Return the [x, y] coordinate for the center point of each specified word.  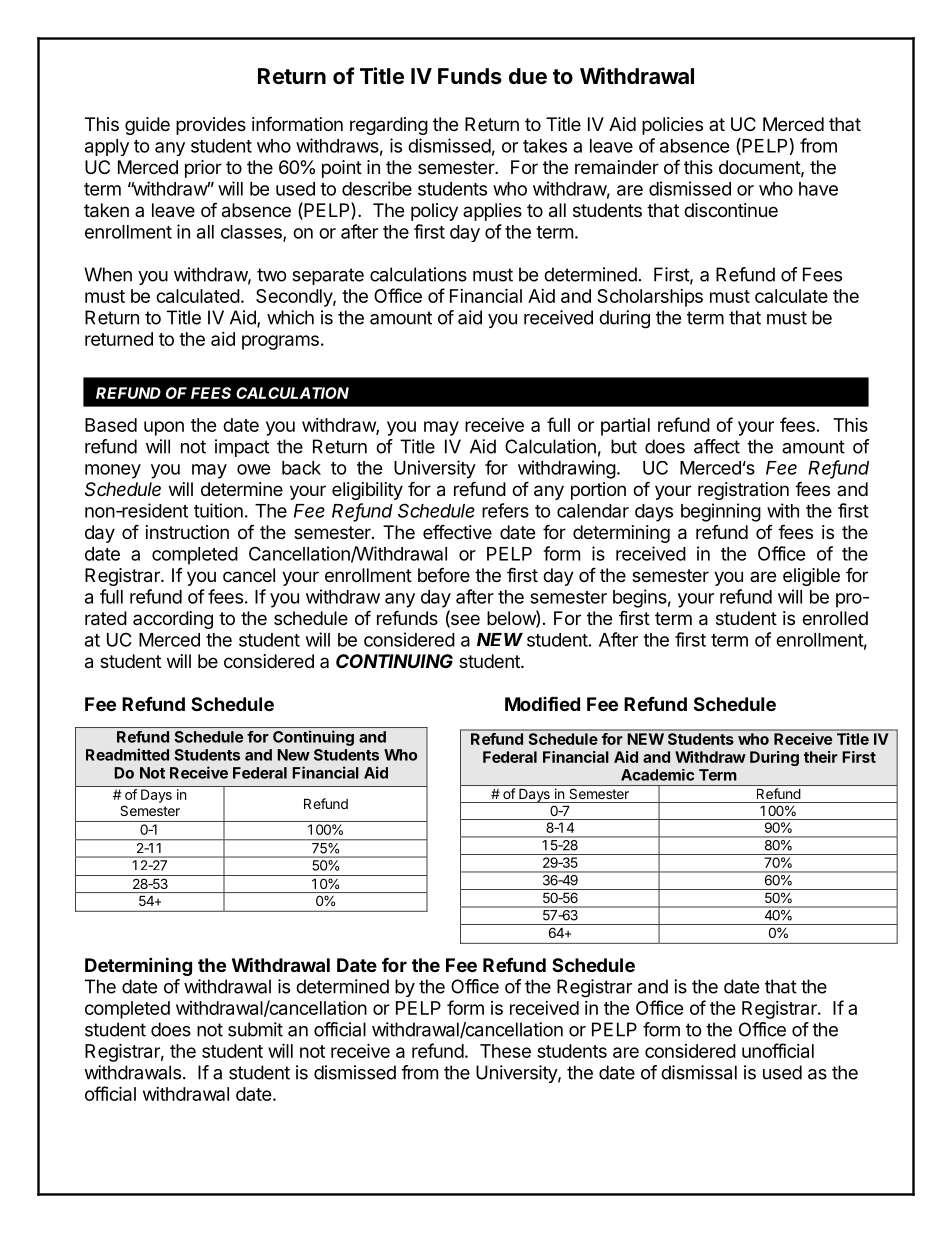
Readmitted [127, 754]
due [528, 76]
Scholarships [650, 298]
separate [328, 276]
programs [280, 342]
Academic [657, 775]
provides [211, 126]
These [505, 1051]
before [444, 574]
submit [255, 1029]
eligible [811, 577]
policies [672, 126]
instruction [187, 532]
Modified [542, 703]
